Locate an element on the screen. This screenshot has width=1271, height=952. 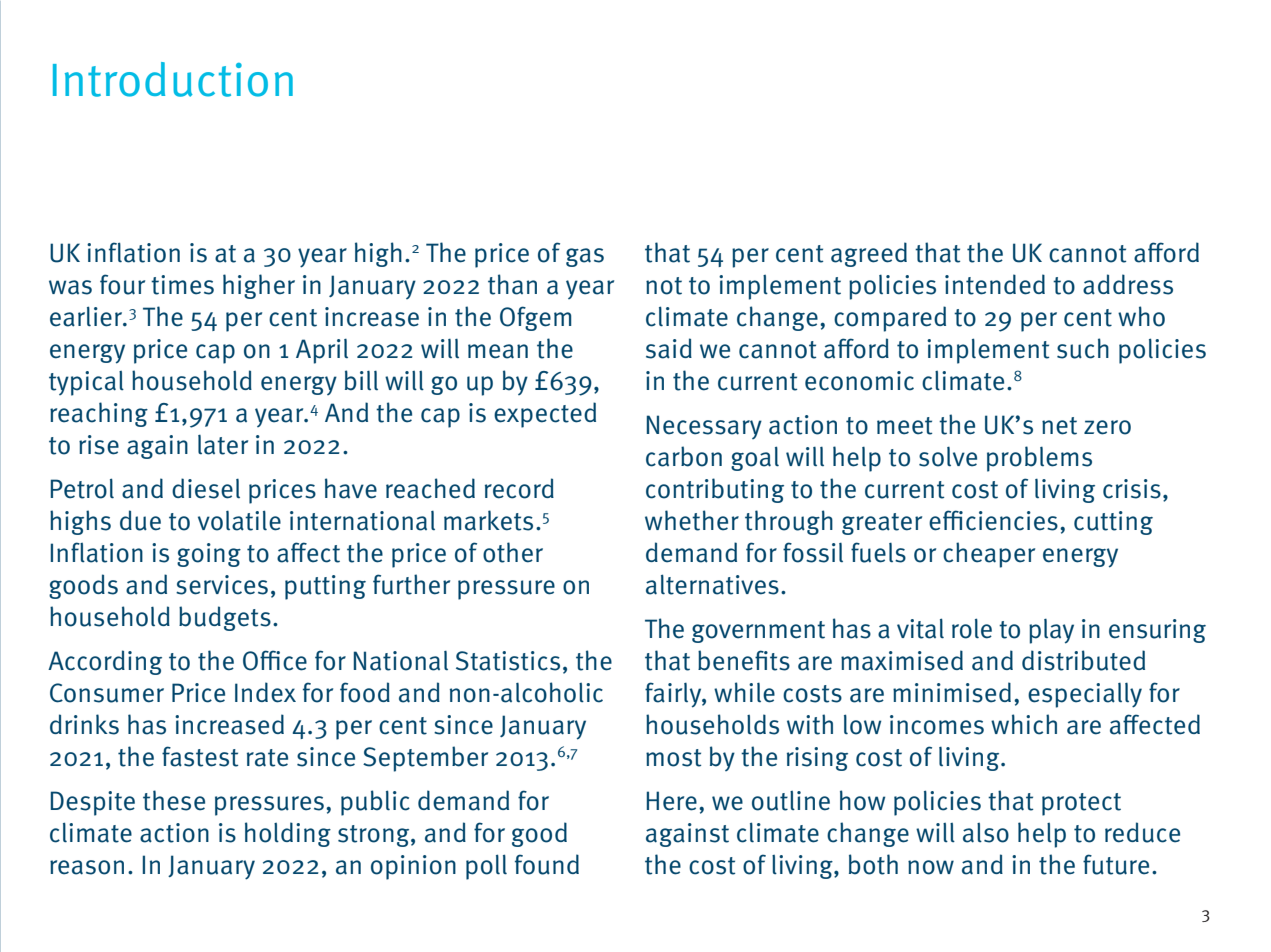
especially is located at coordinates (1085, 695).
